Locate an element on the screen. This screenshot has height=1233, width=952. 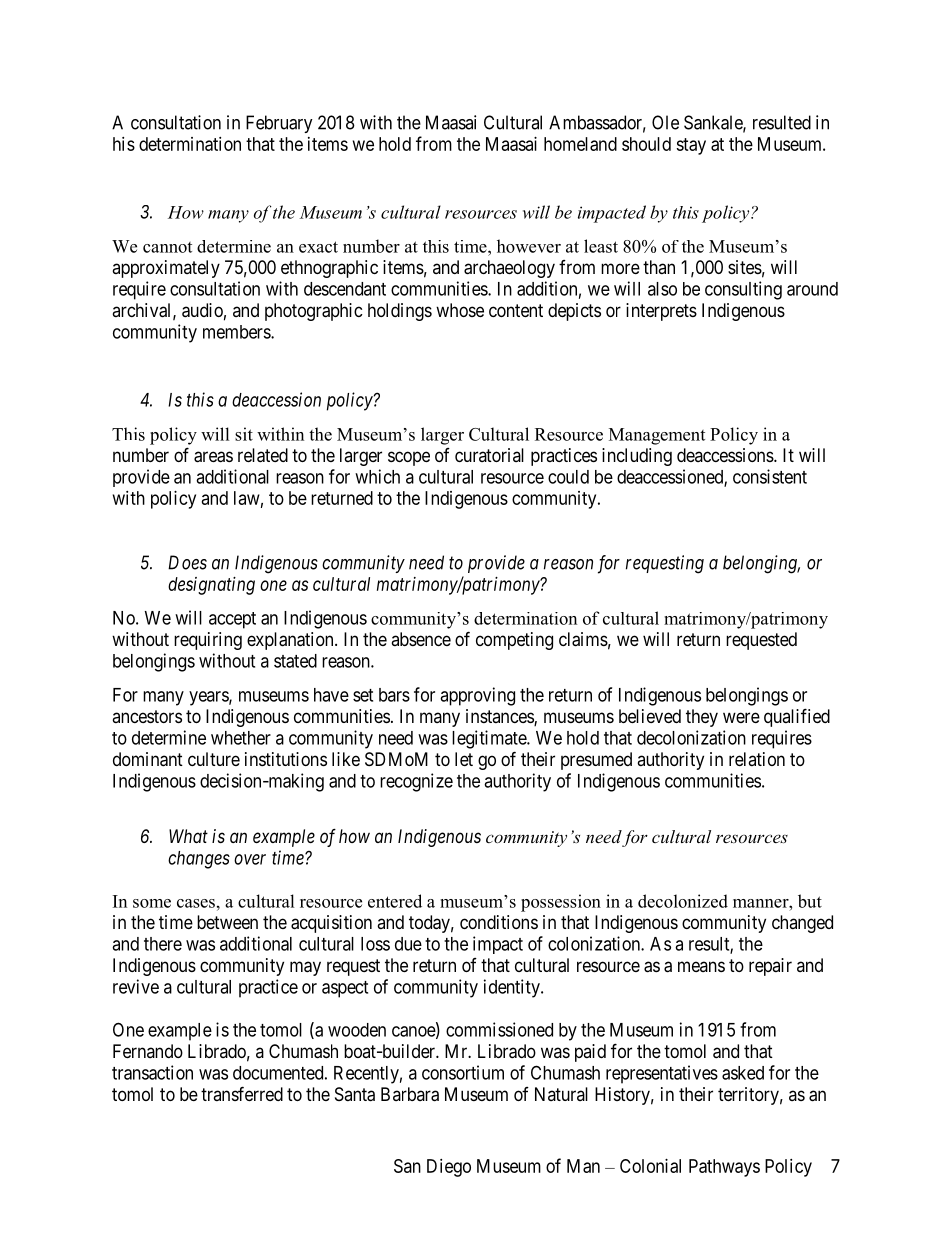
areas is located at coordinates (213, 457).
